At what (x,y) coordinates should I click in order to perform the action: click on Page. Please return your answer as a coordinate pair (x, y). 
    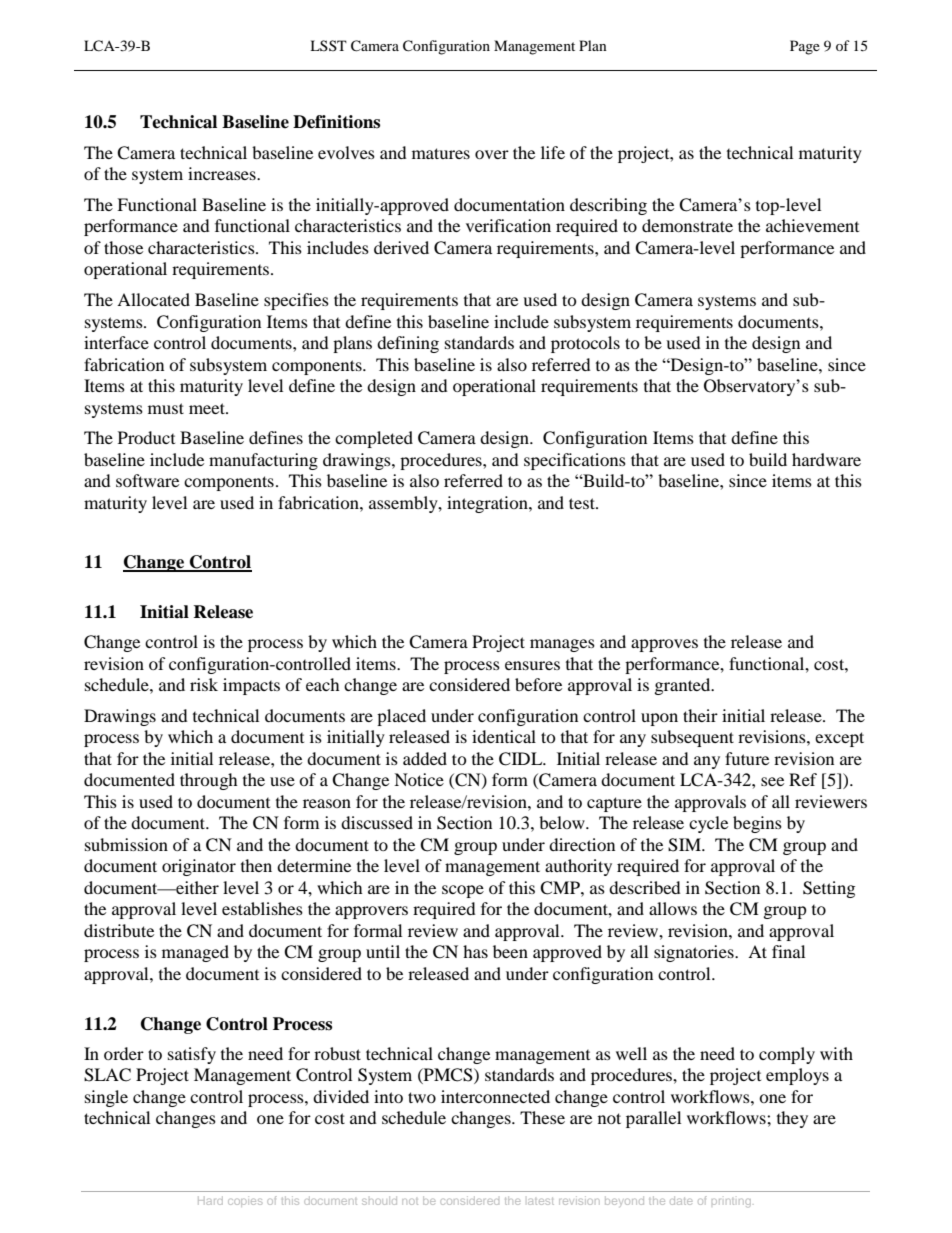
    Looking at the image, I should click on (805, 47).
